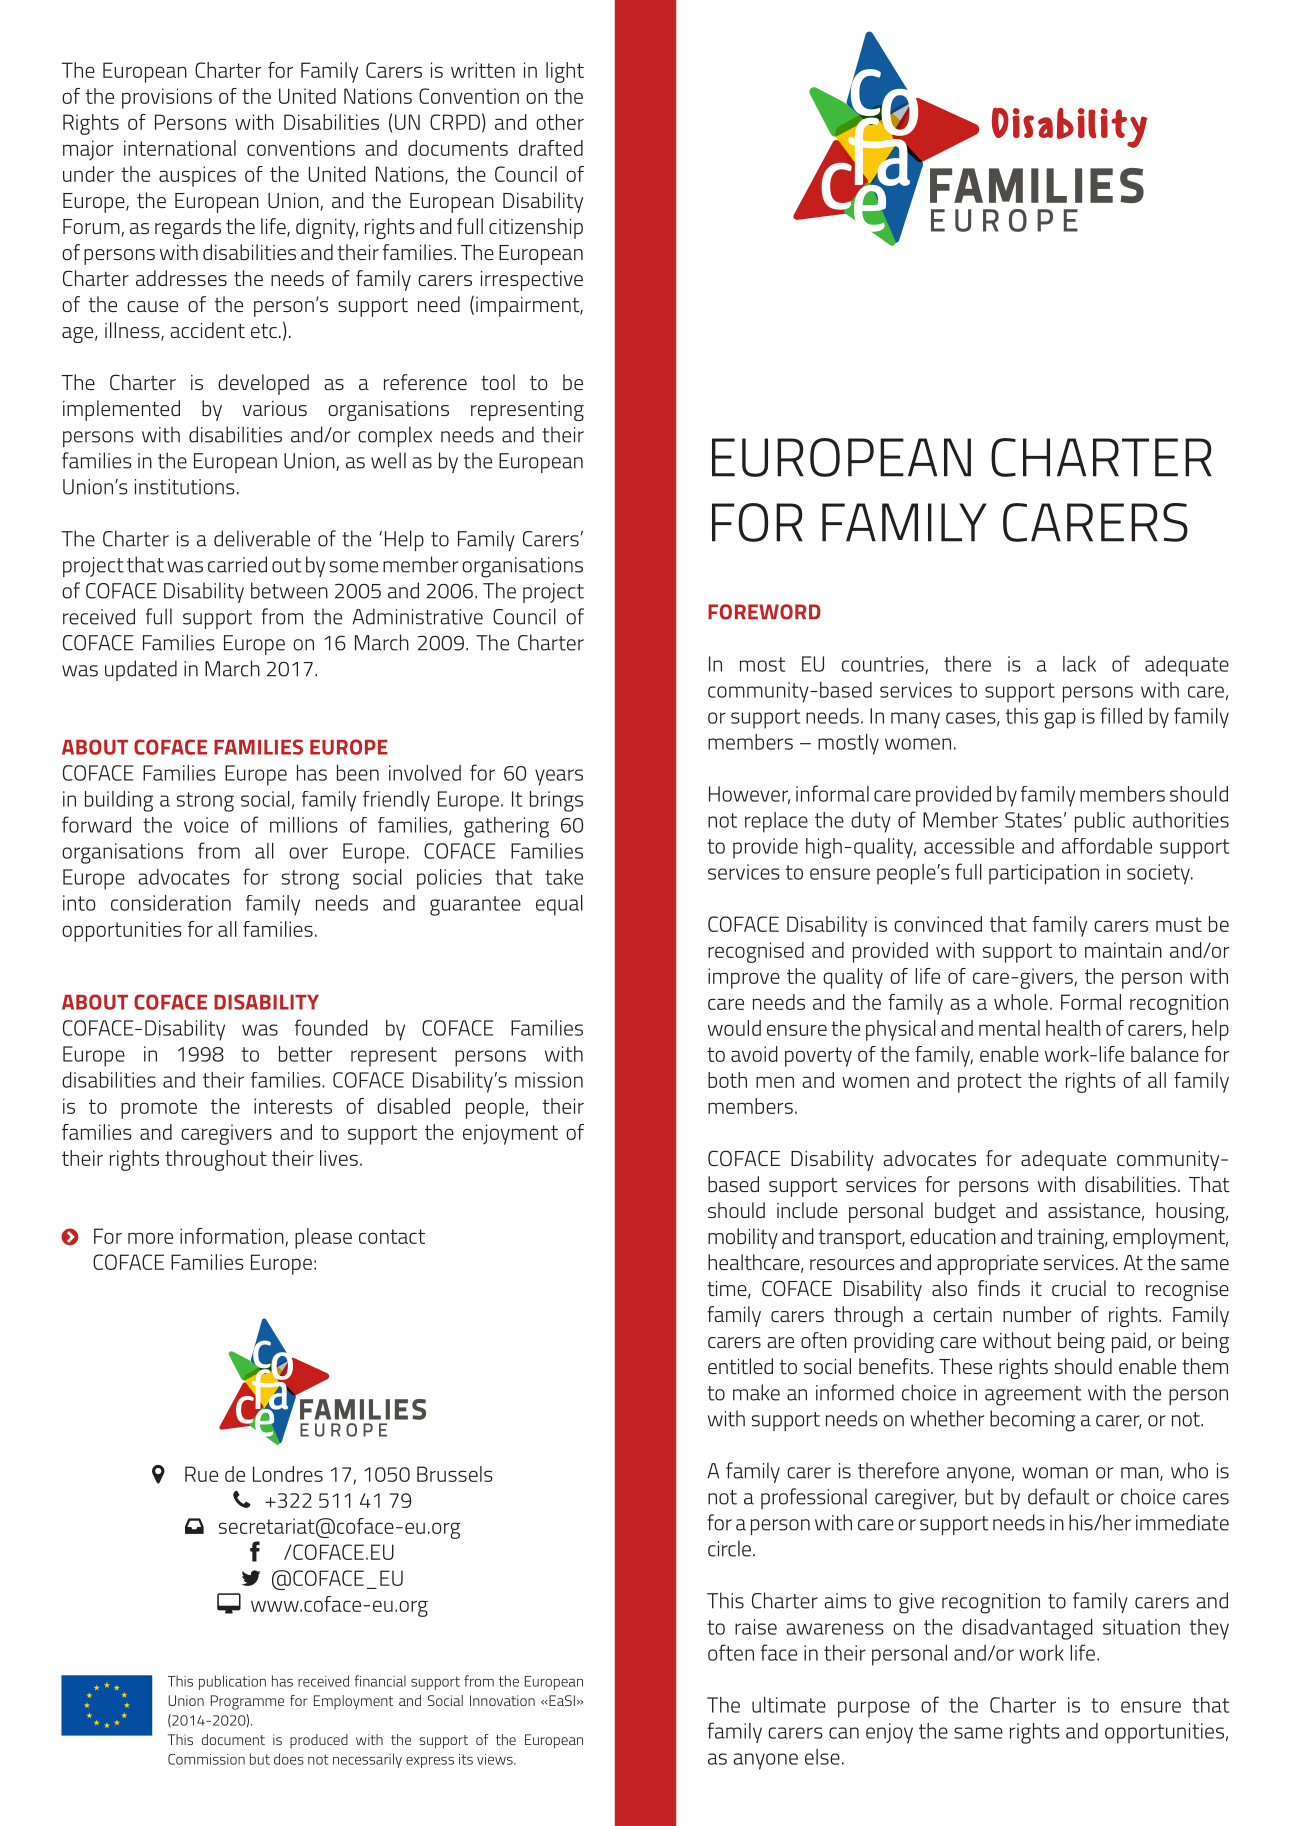 Image resolution: width=1291 pixels, height=1826 pixels. Describe the element at coordinates (1079, 664) in the document. I see `lack` at that location.
